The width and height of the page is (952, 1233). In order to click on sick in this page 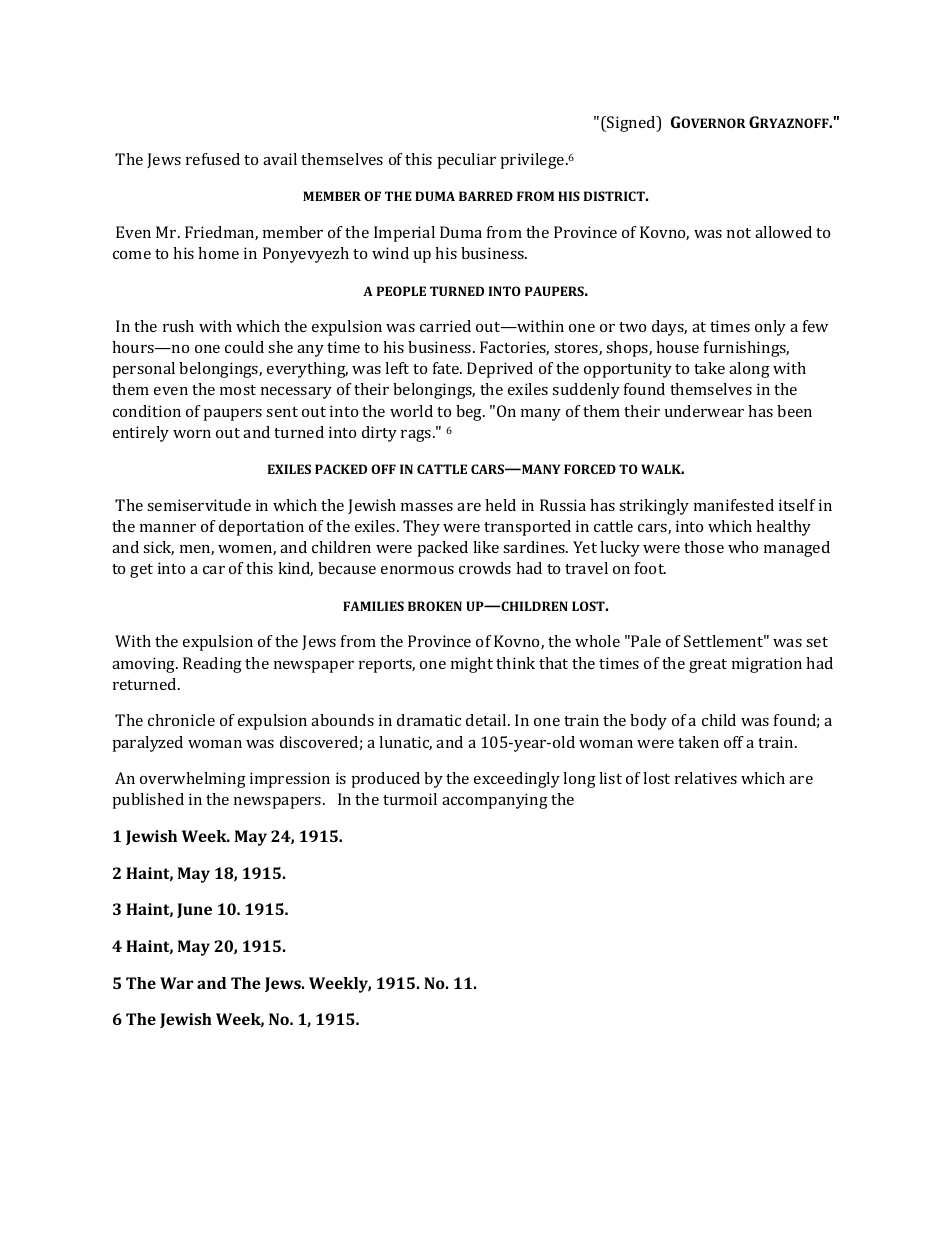, I will do `click(158, 548)`.
